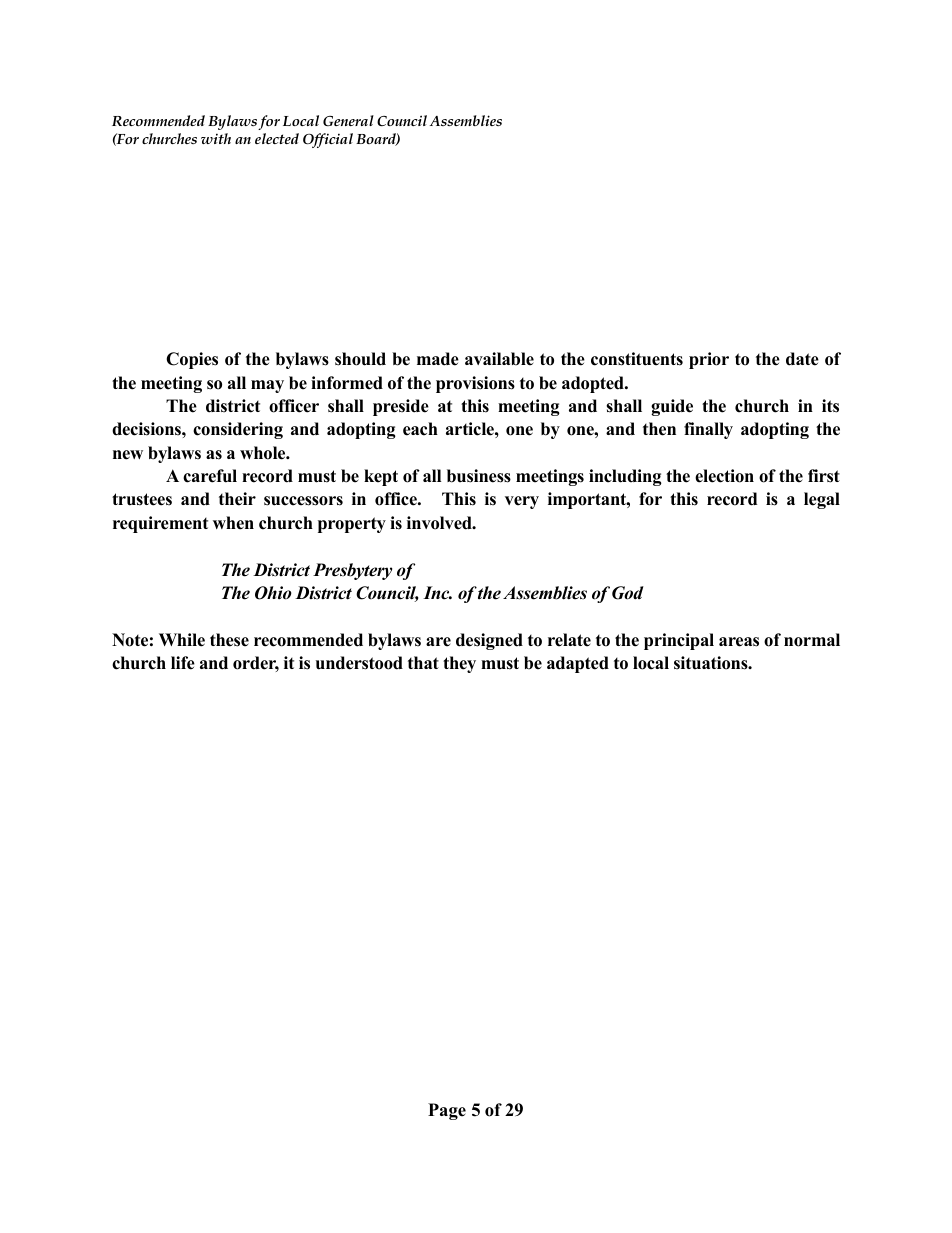 The height and width of the document is (1233, 952). Describe the element at coordinates (459, 664) in the document. I see `they` at that location.
